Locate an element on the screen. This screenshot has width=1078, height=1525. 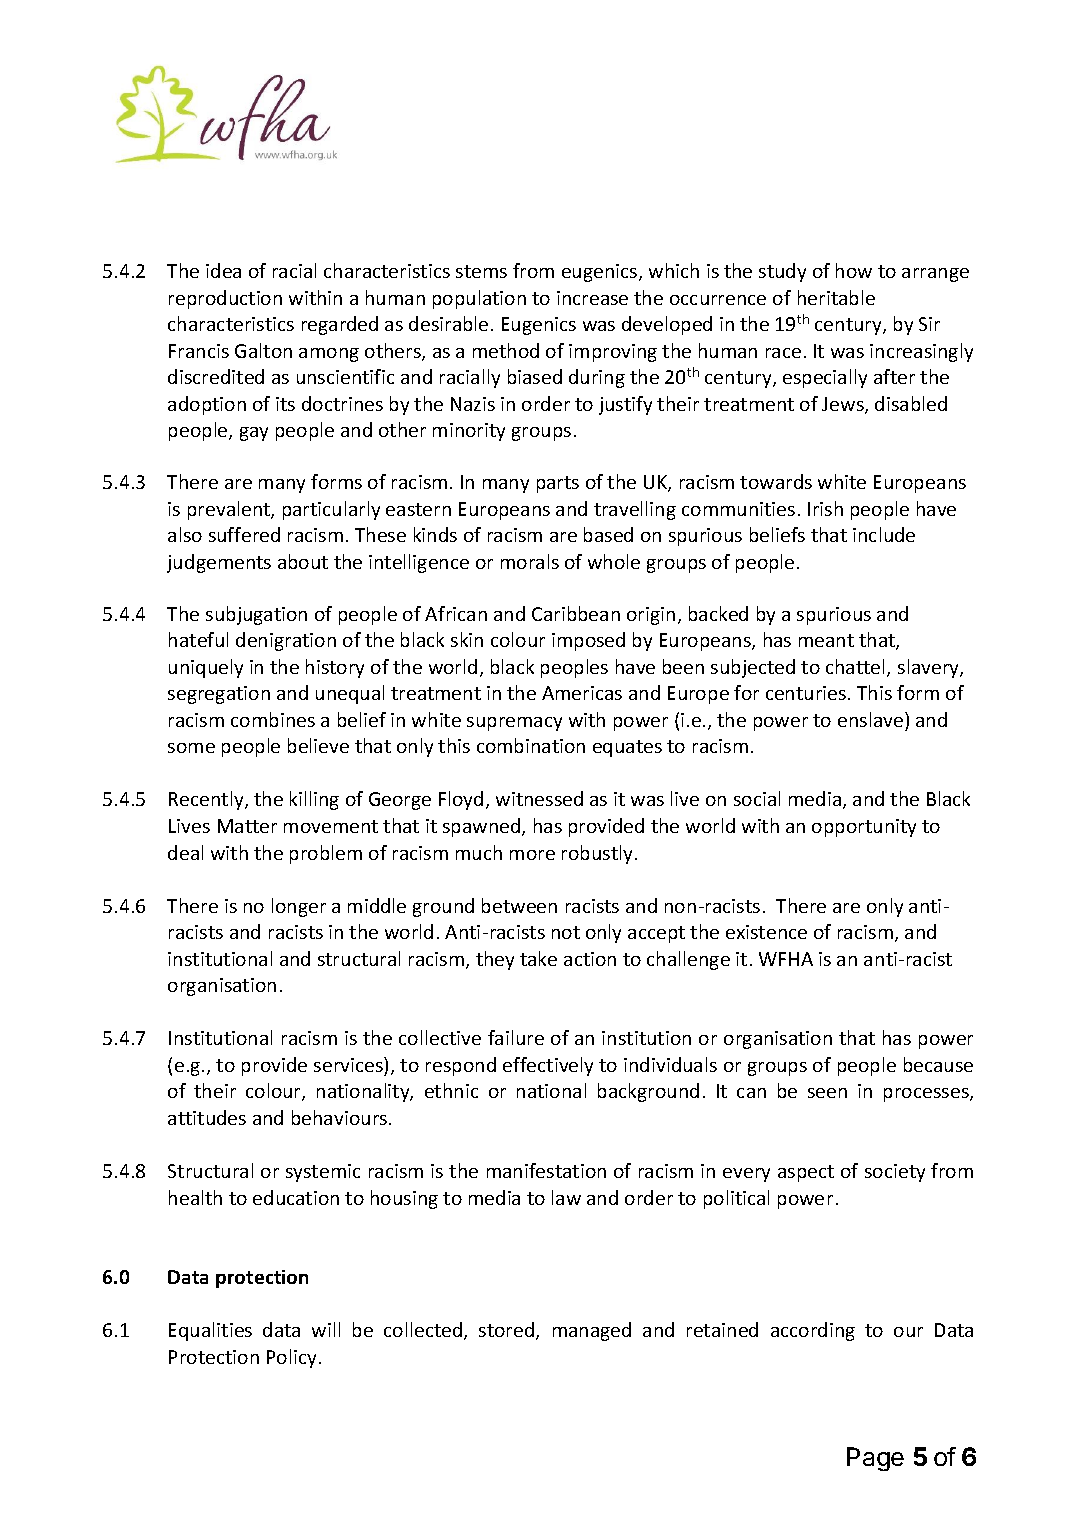
aspect is located at coordinates (806, 1173).
